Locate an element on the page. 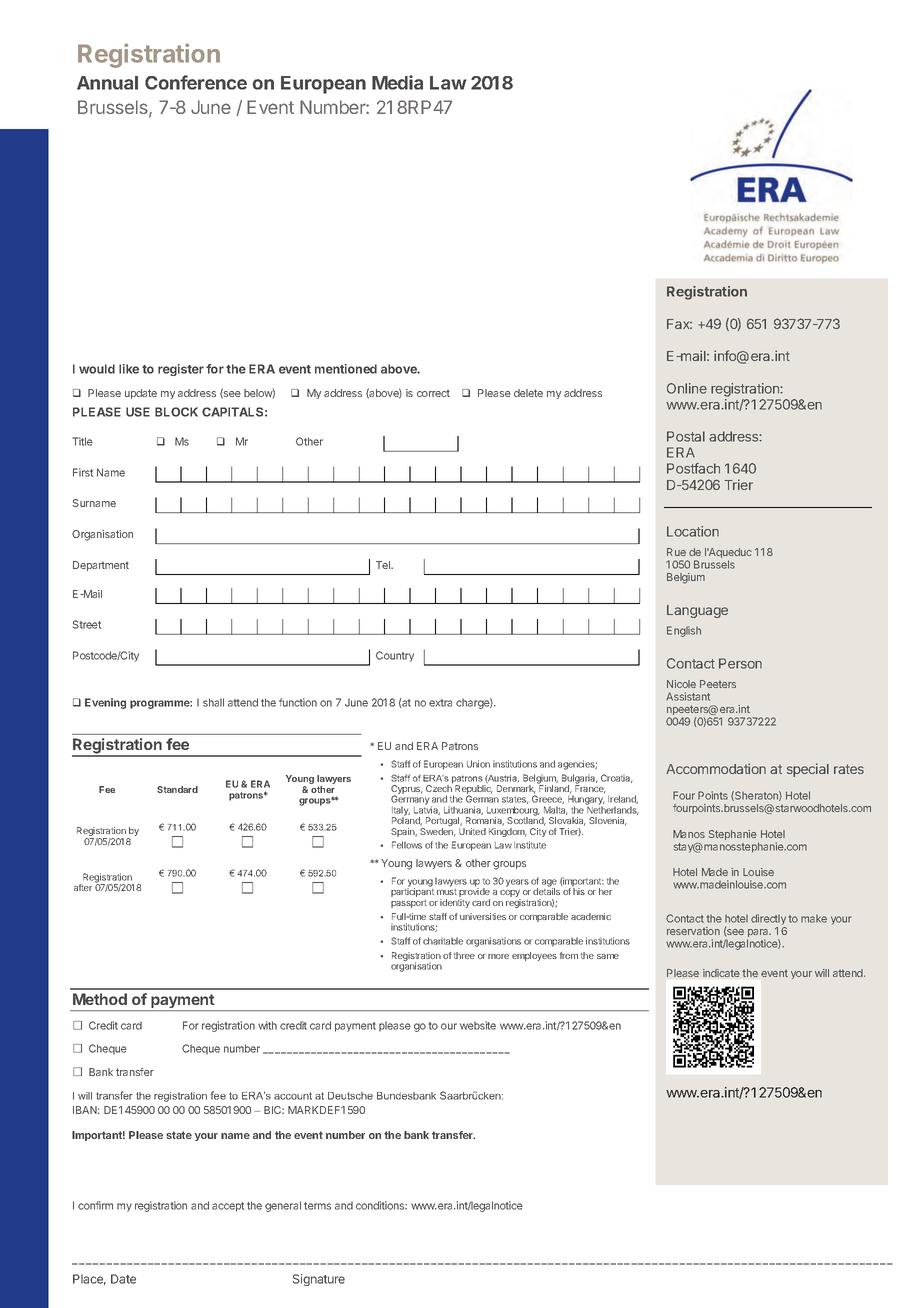  accept is located at coordinates (228, 1207).
